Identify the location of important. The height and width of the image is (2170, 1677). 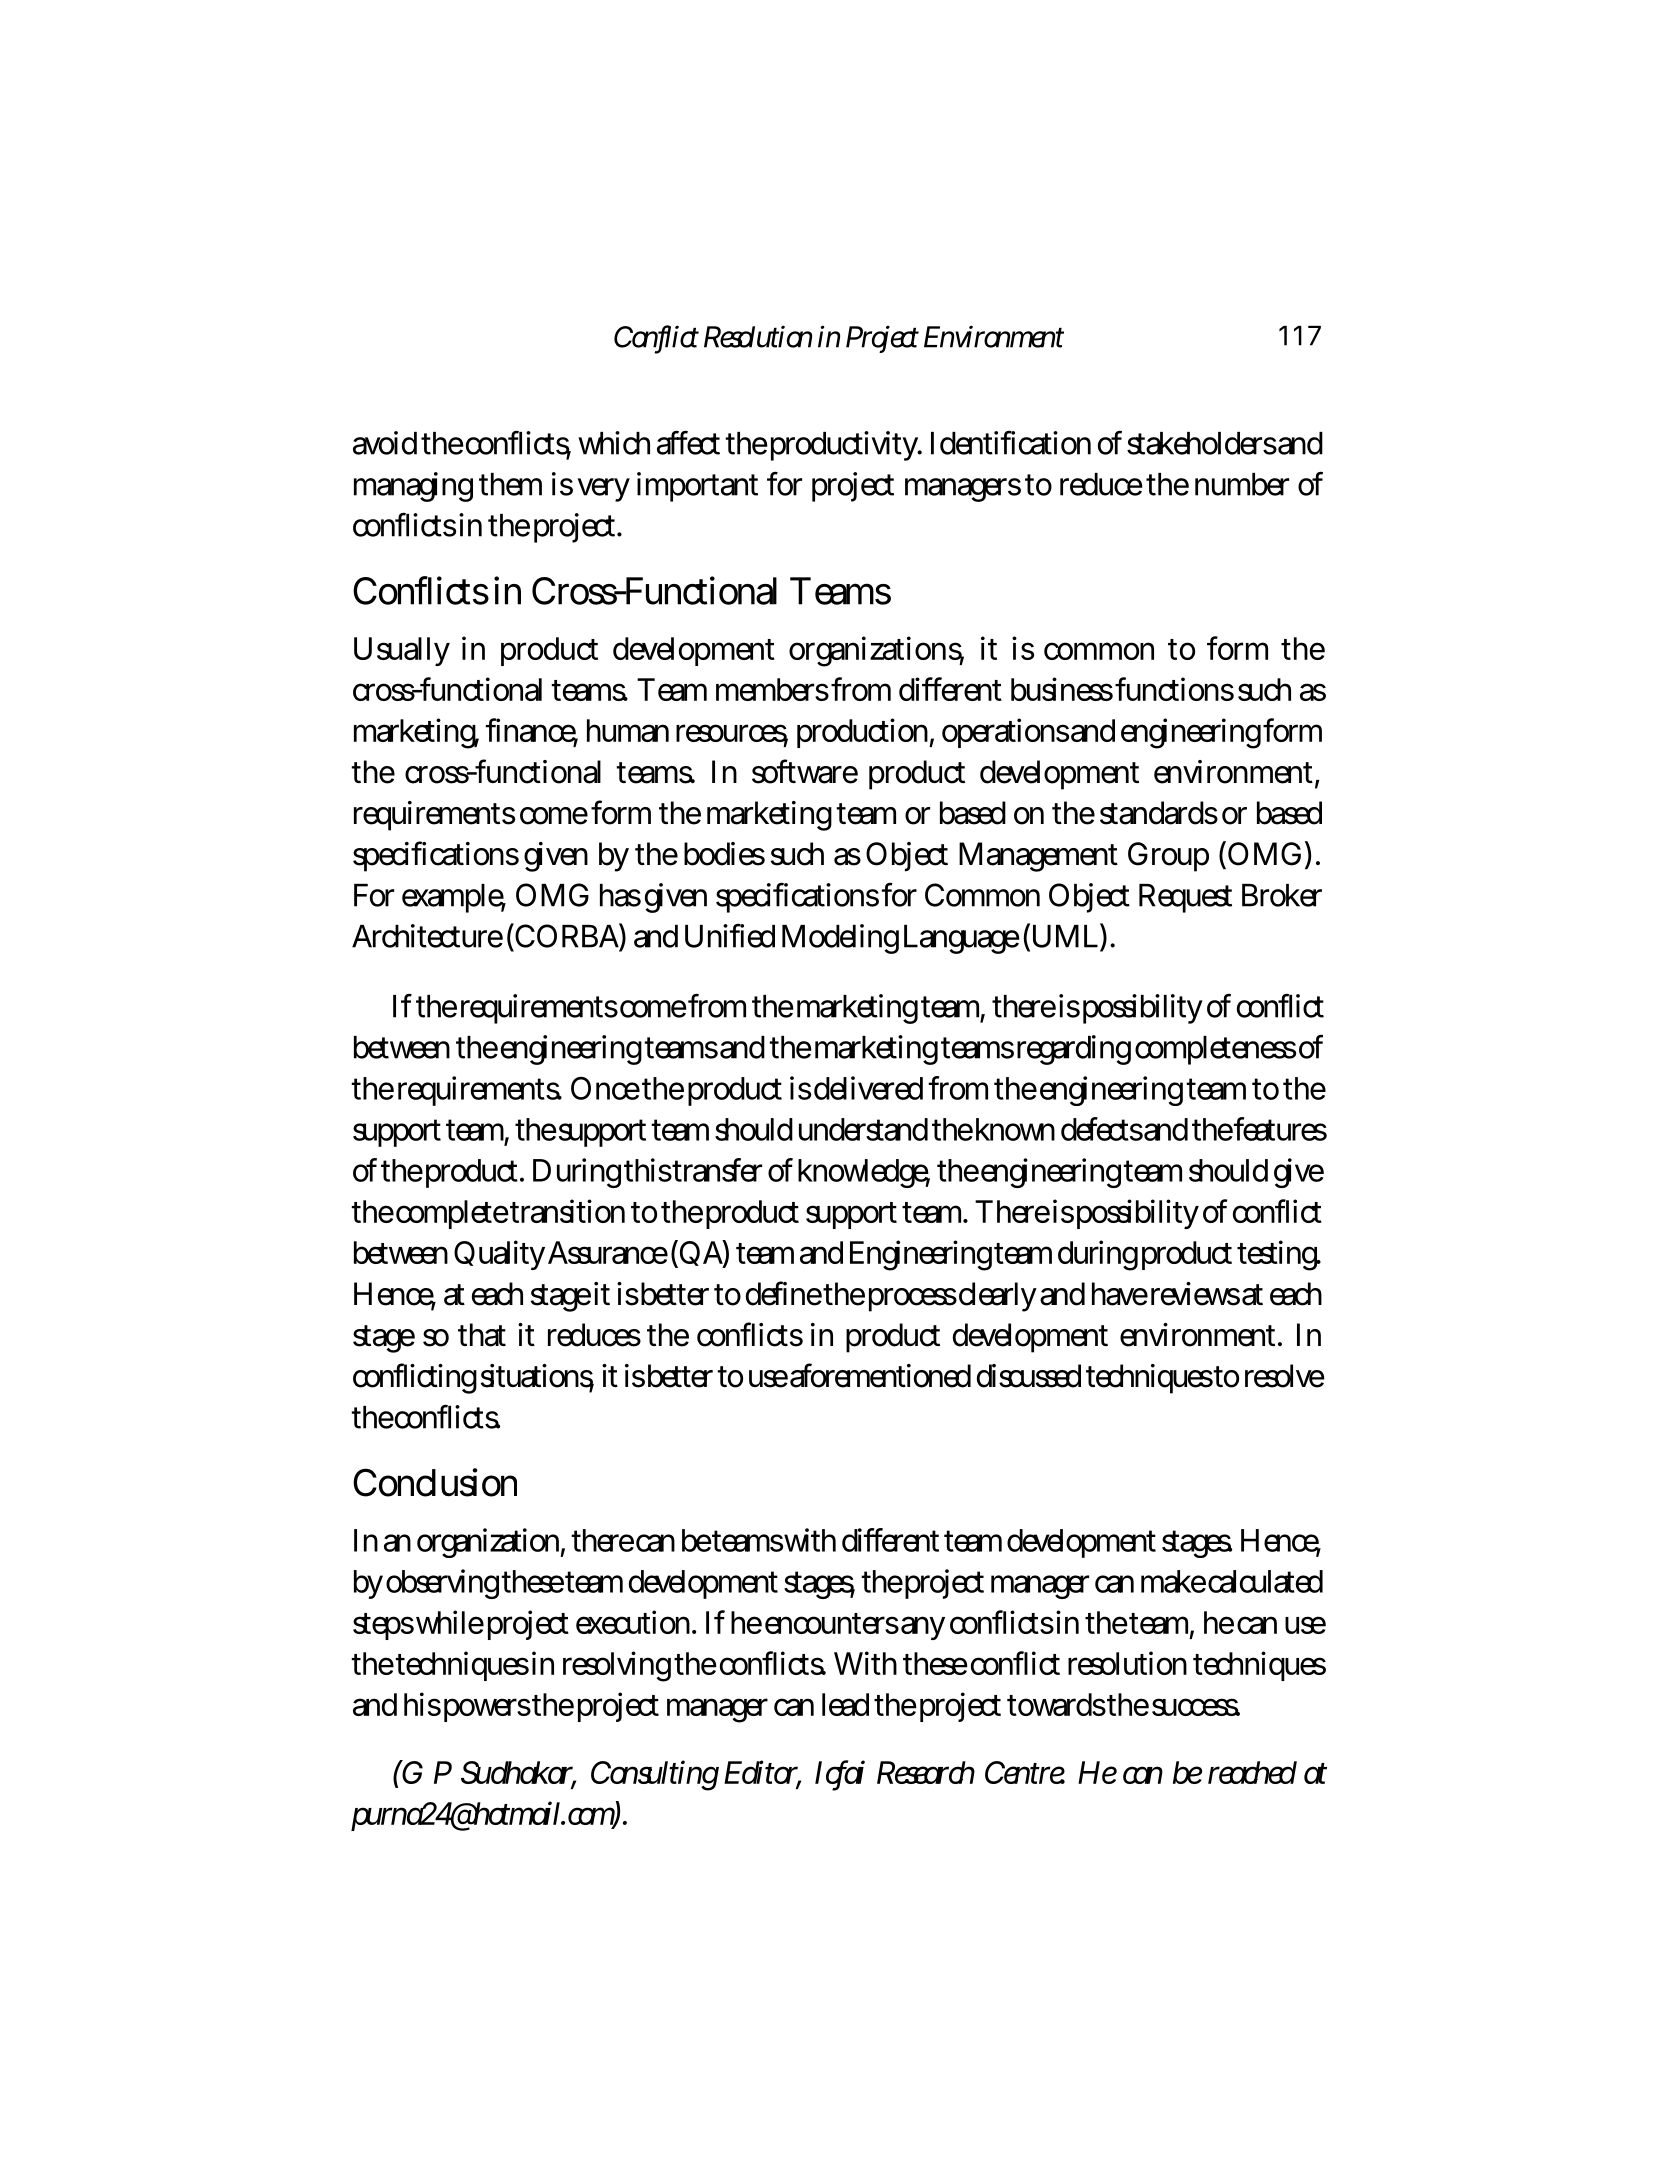
(697, 487).
